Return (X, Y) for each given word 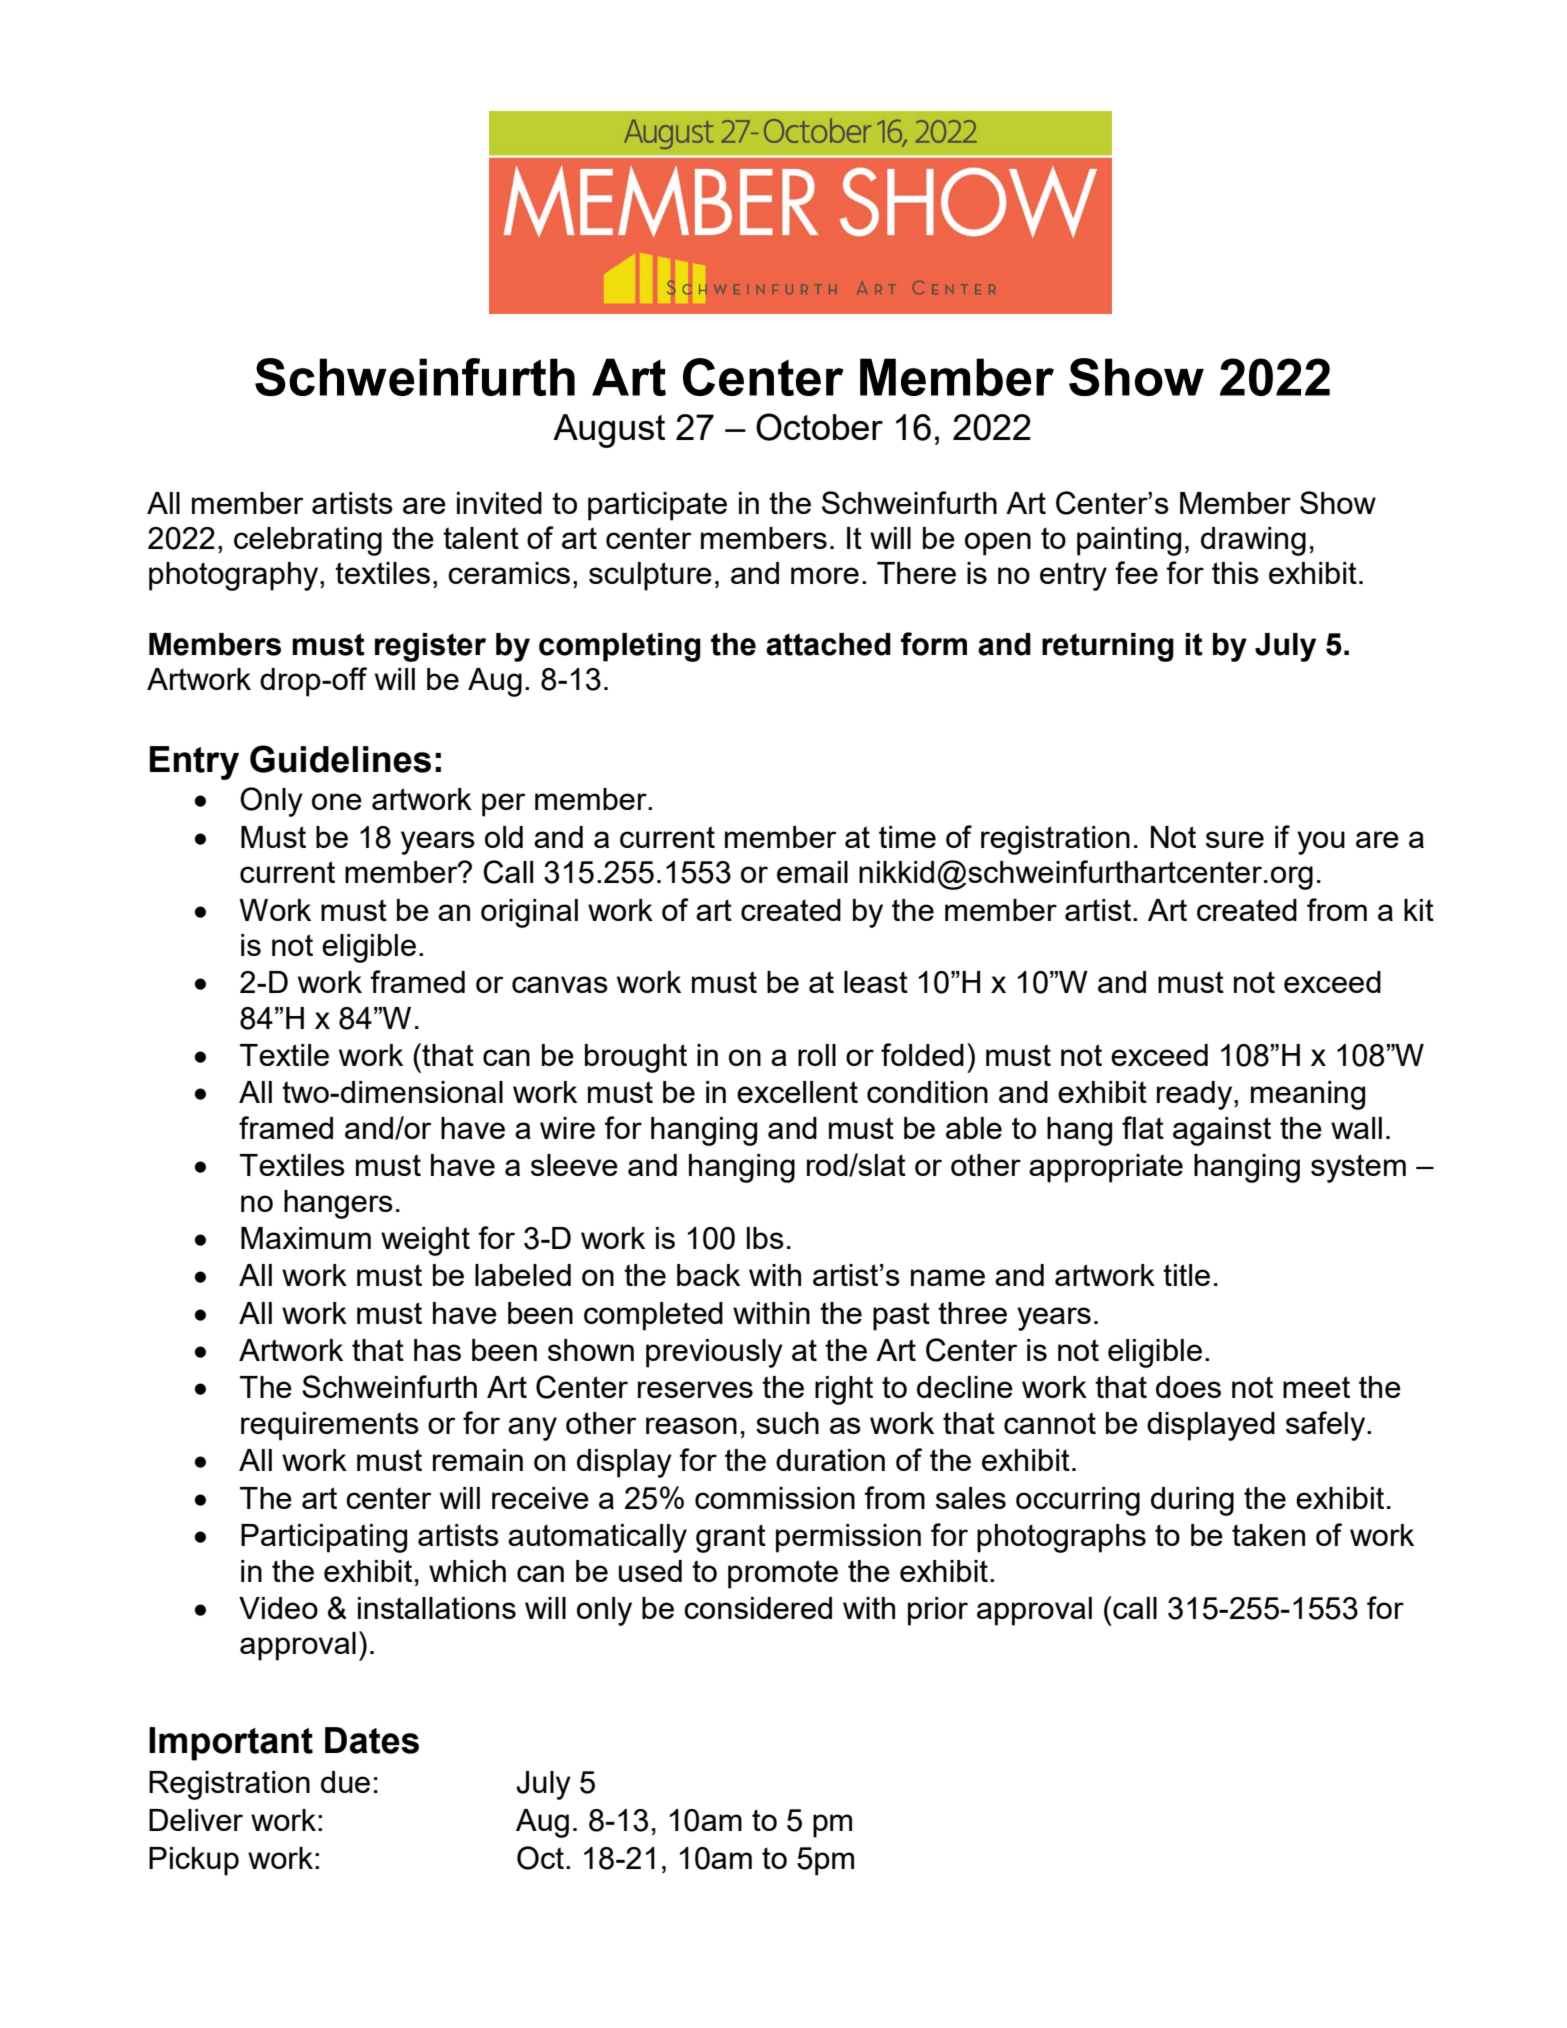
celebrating (308, 541)
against (1222, 1131)
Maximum (306, 1238)
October (819, 427)
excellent (797, 1092)
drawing (1253, 541)
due (345, 1782)
